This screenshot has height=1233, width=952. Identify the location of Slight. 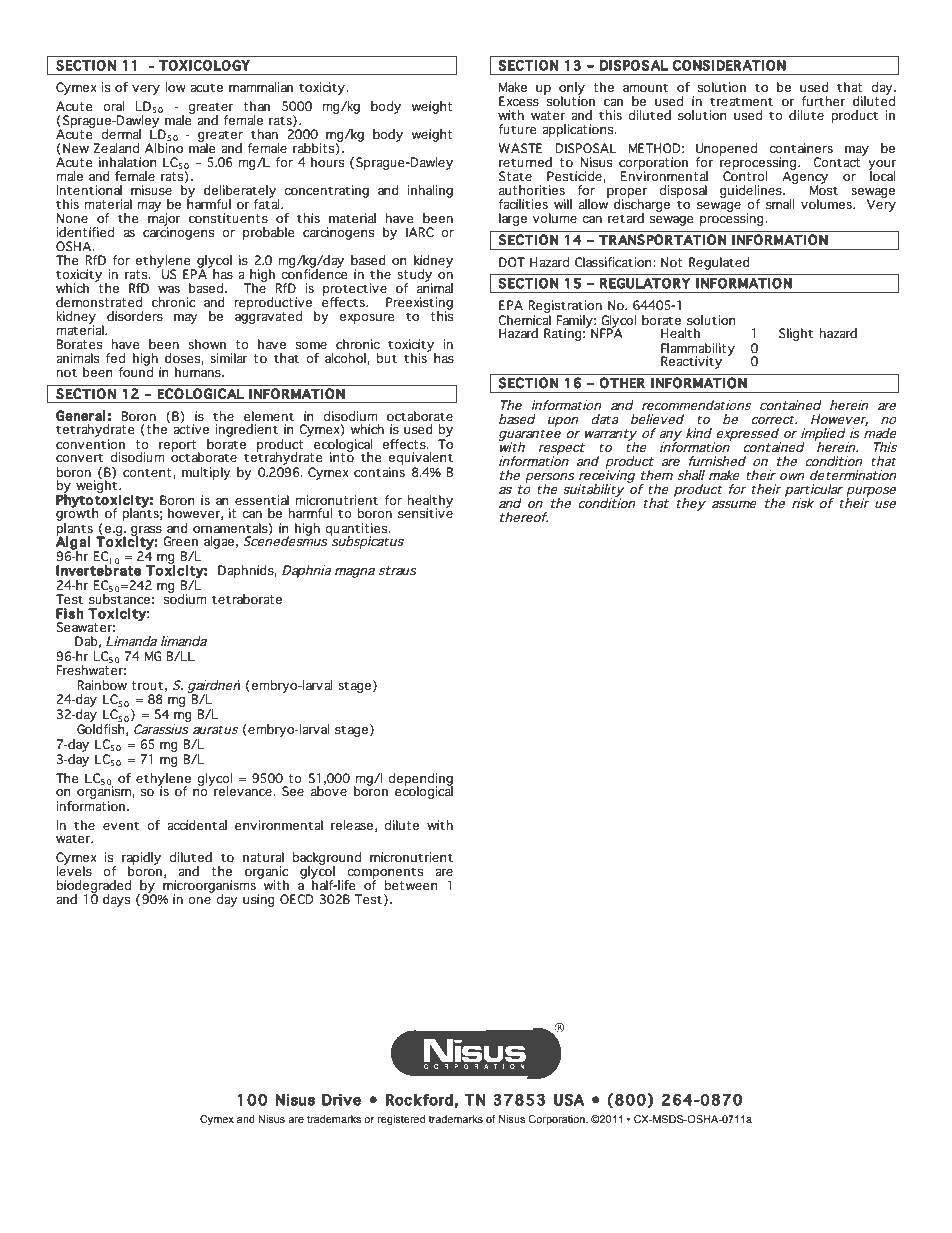
(796, 334).
